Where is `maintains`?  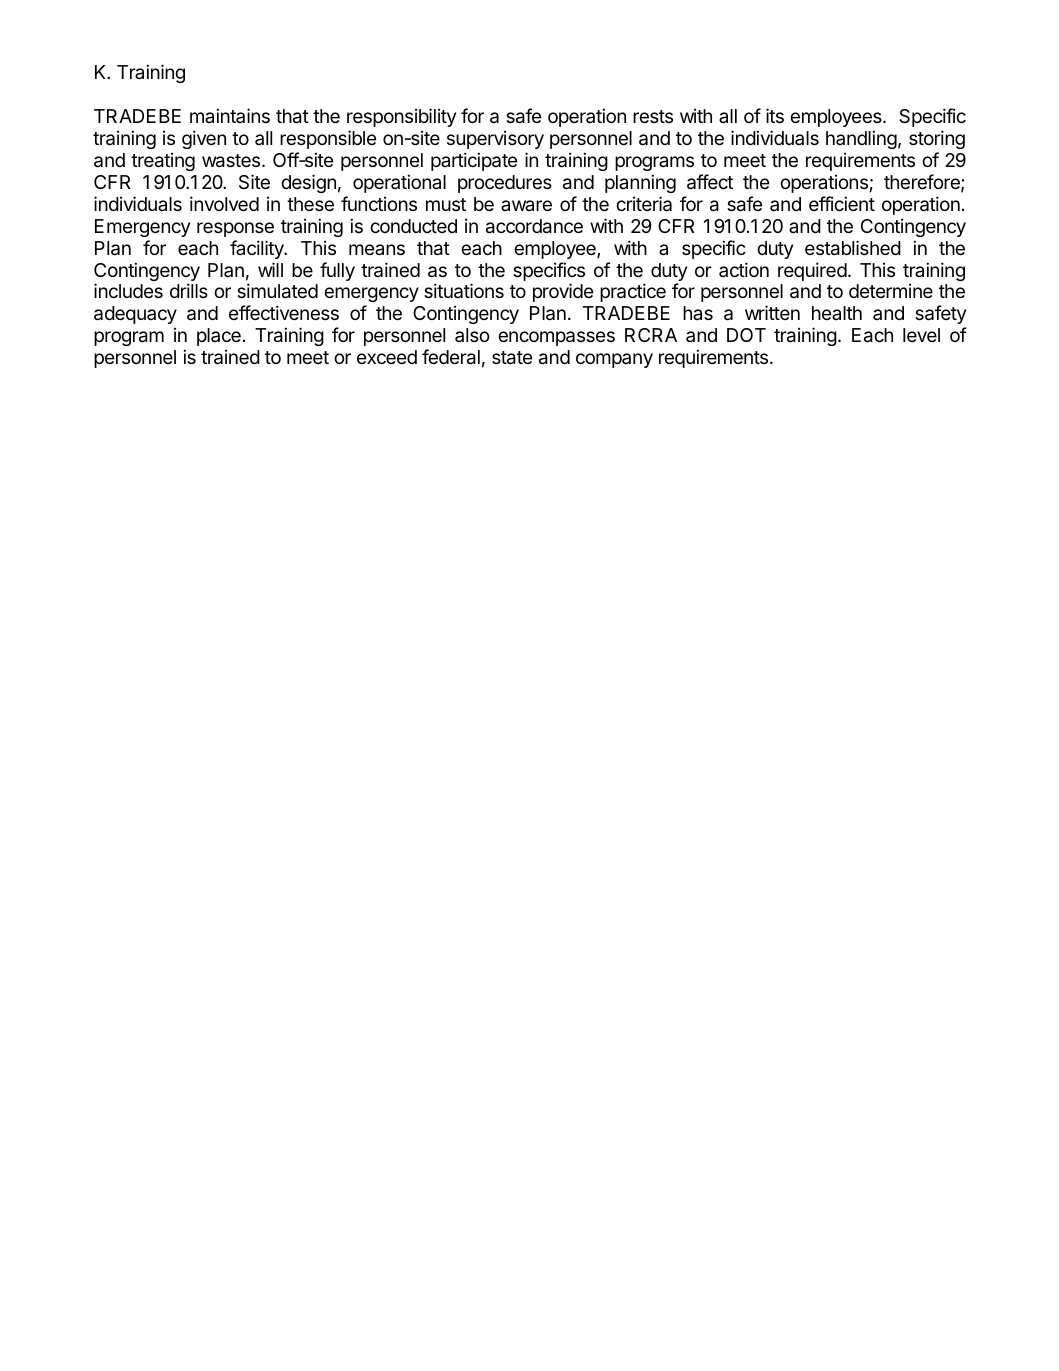
maintains is located at coordinates (230, 115).
